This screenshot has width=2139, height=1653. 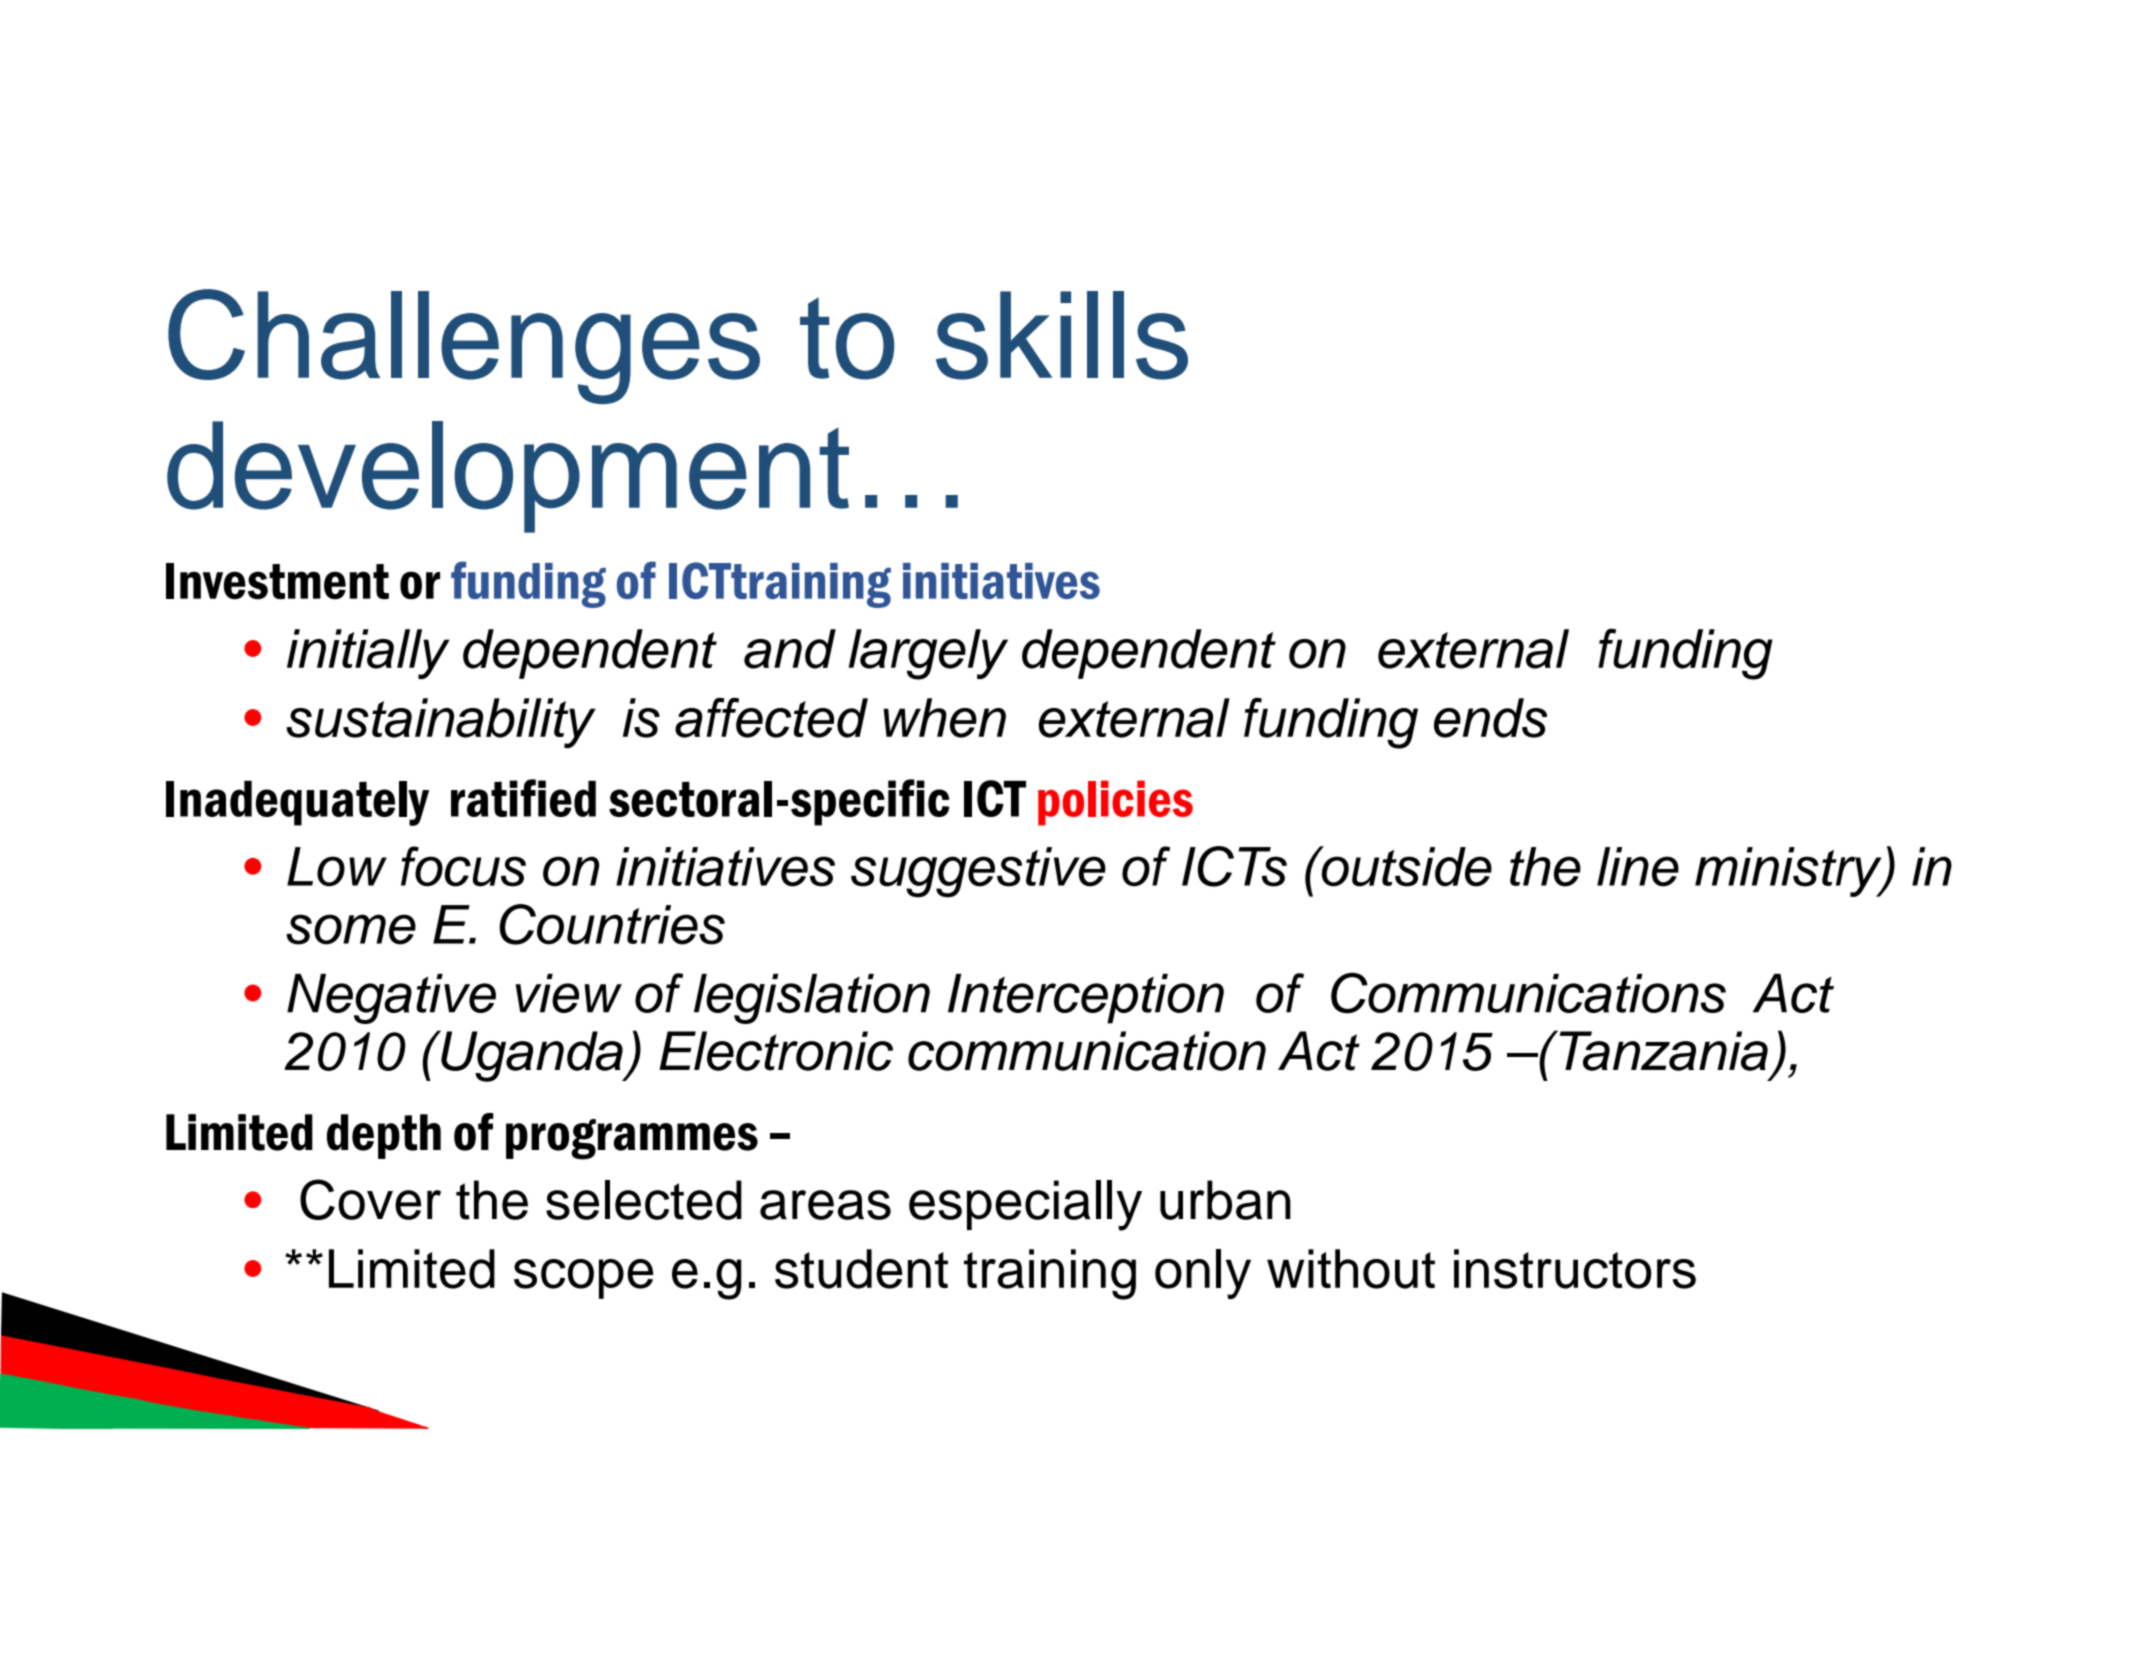 I want to click on Investment, so click(x=277, y=581).
